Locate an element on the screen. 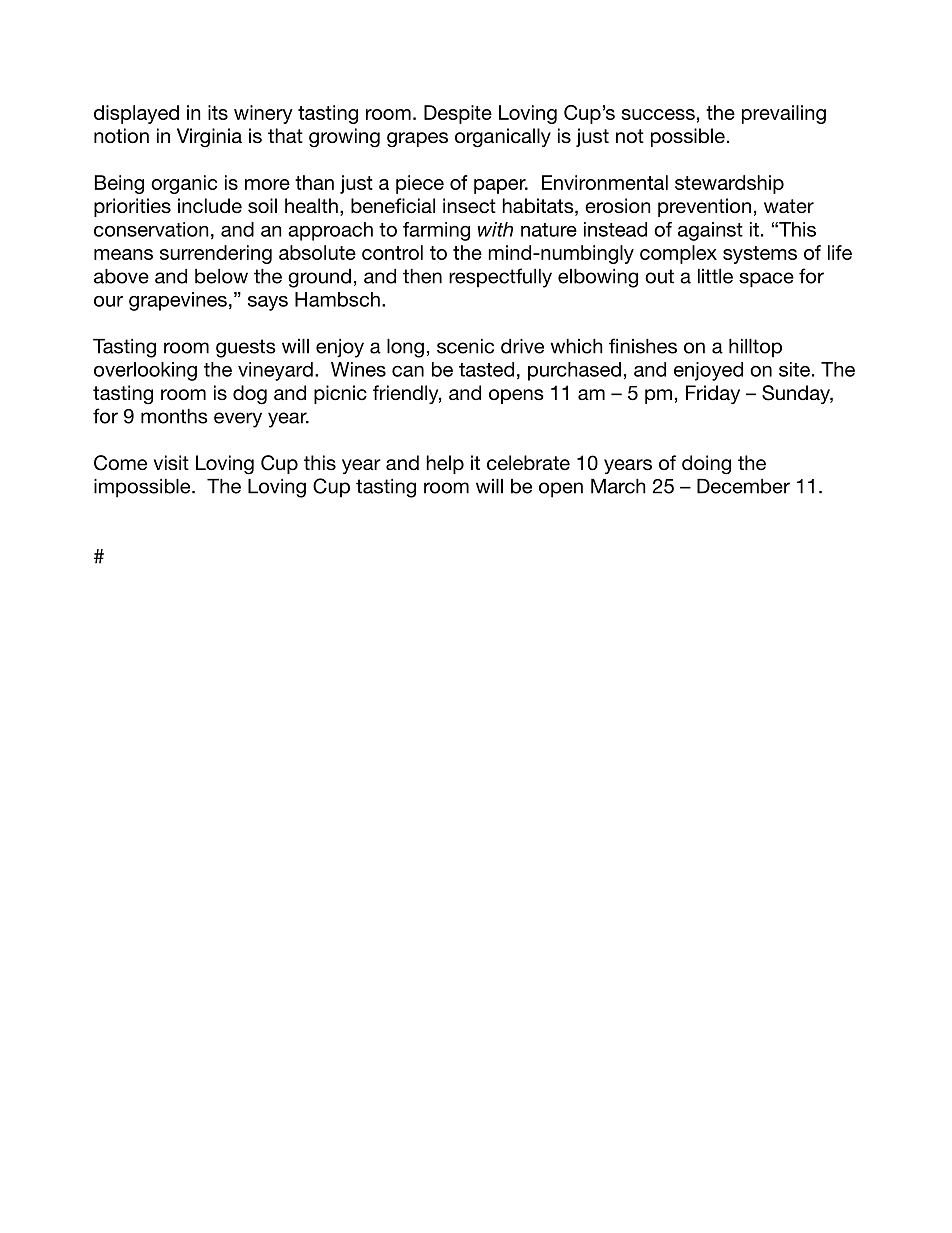  its is located at coordinates (218, 112).
